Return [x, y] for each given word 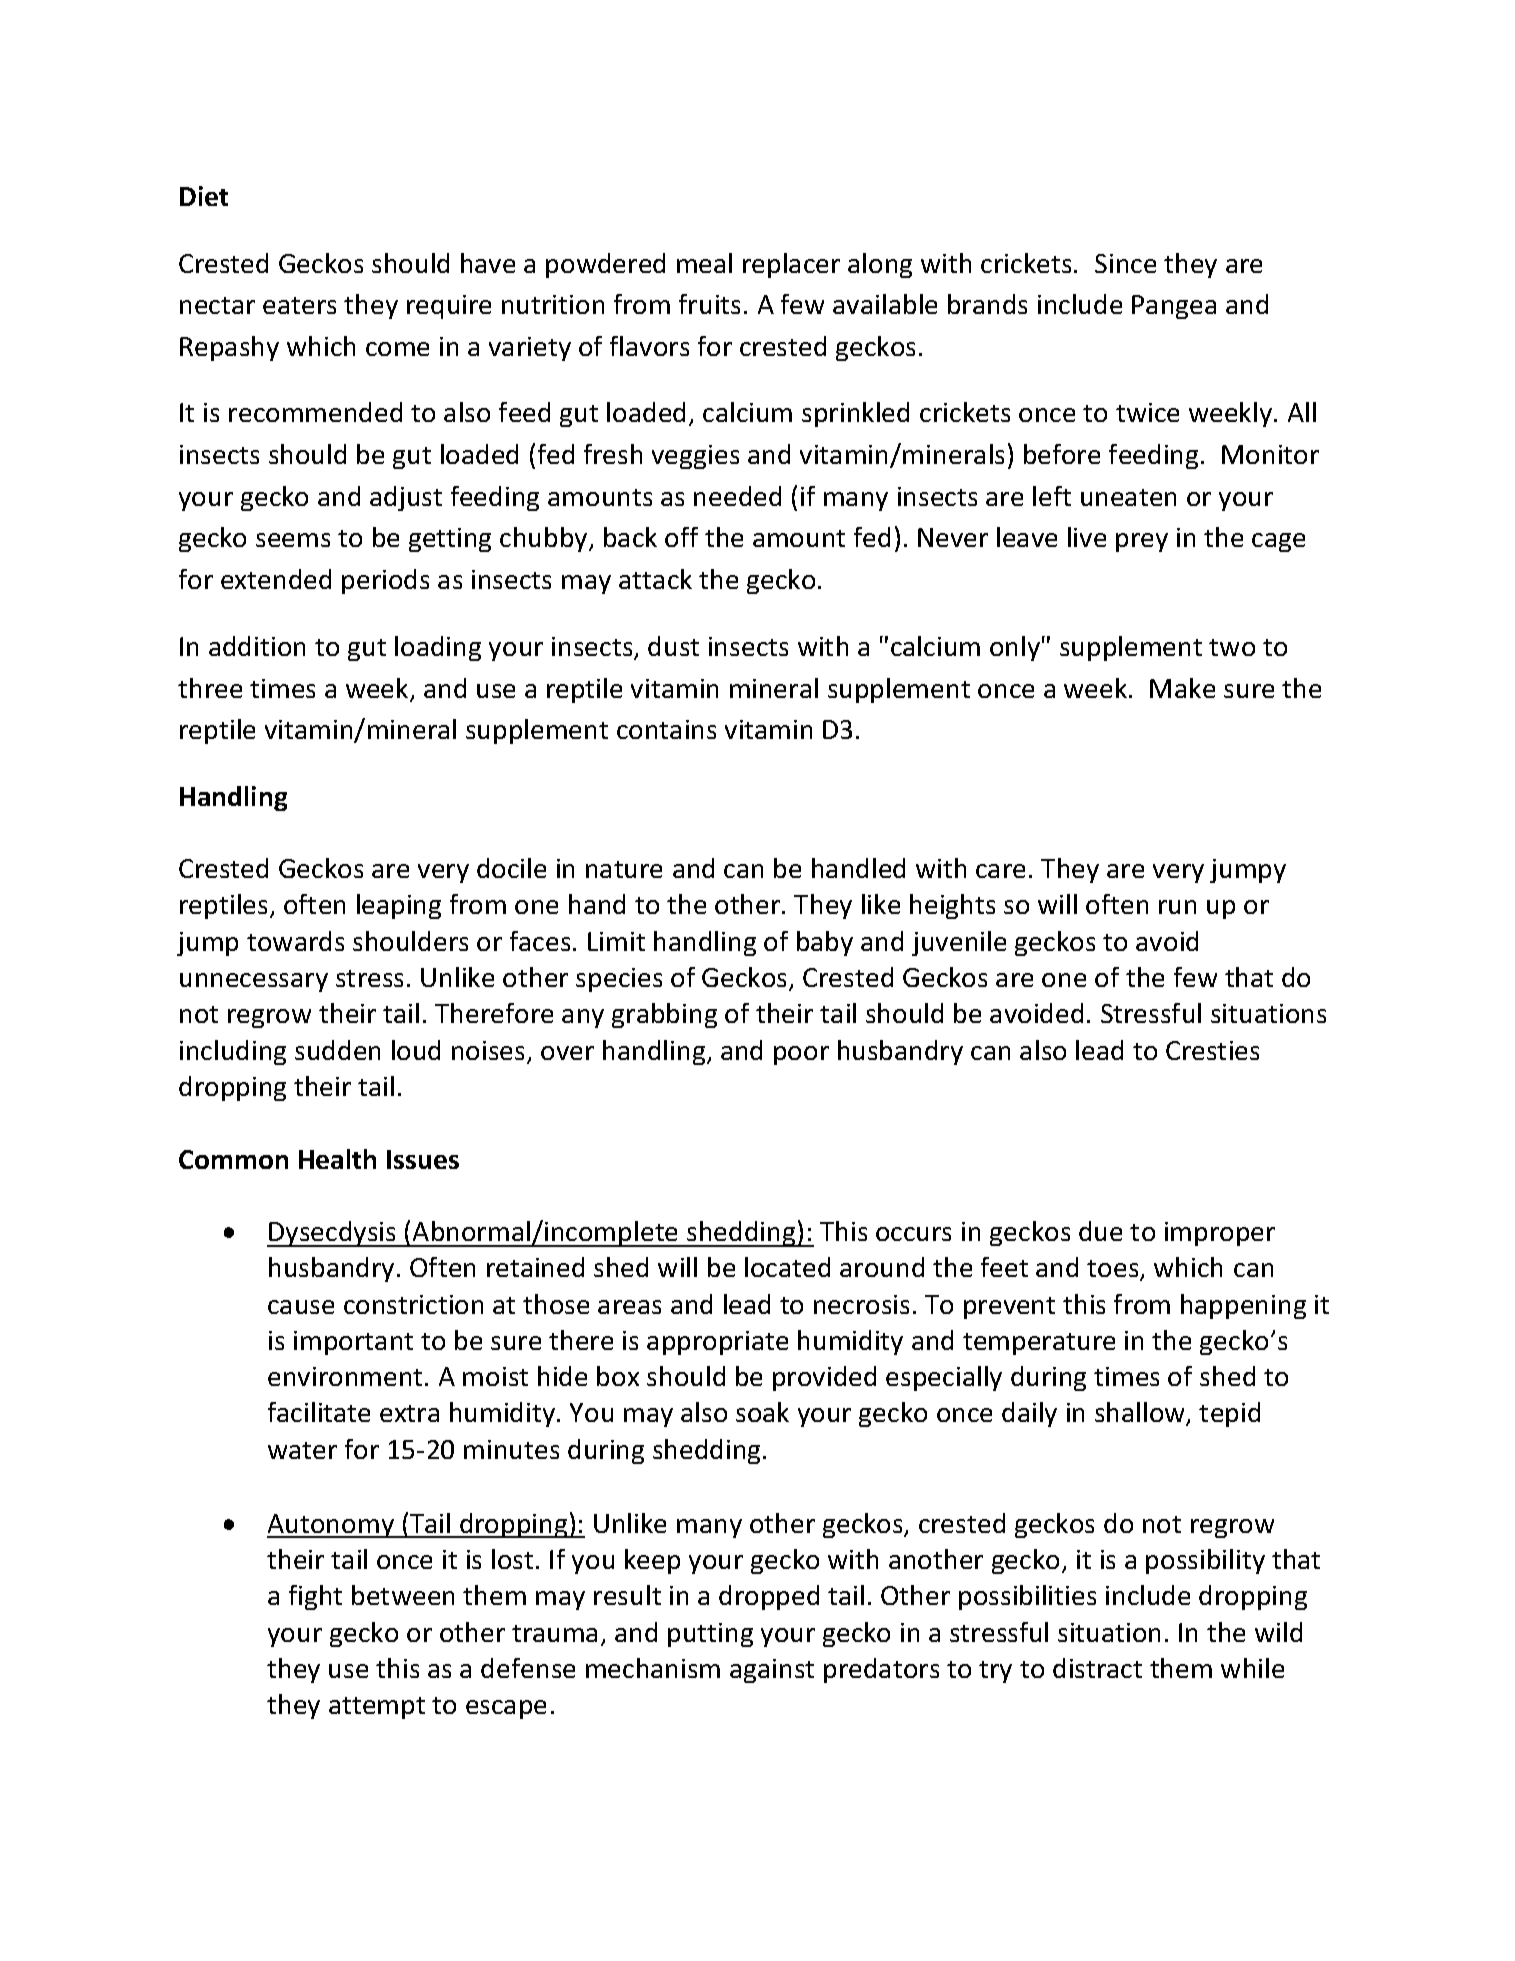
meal [704, 263]
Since [1125, 263]
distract [1097, 1668]
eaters [299, 305]
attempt [377, 1708]
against [772, 1671]
